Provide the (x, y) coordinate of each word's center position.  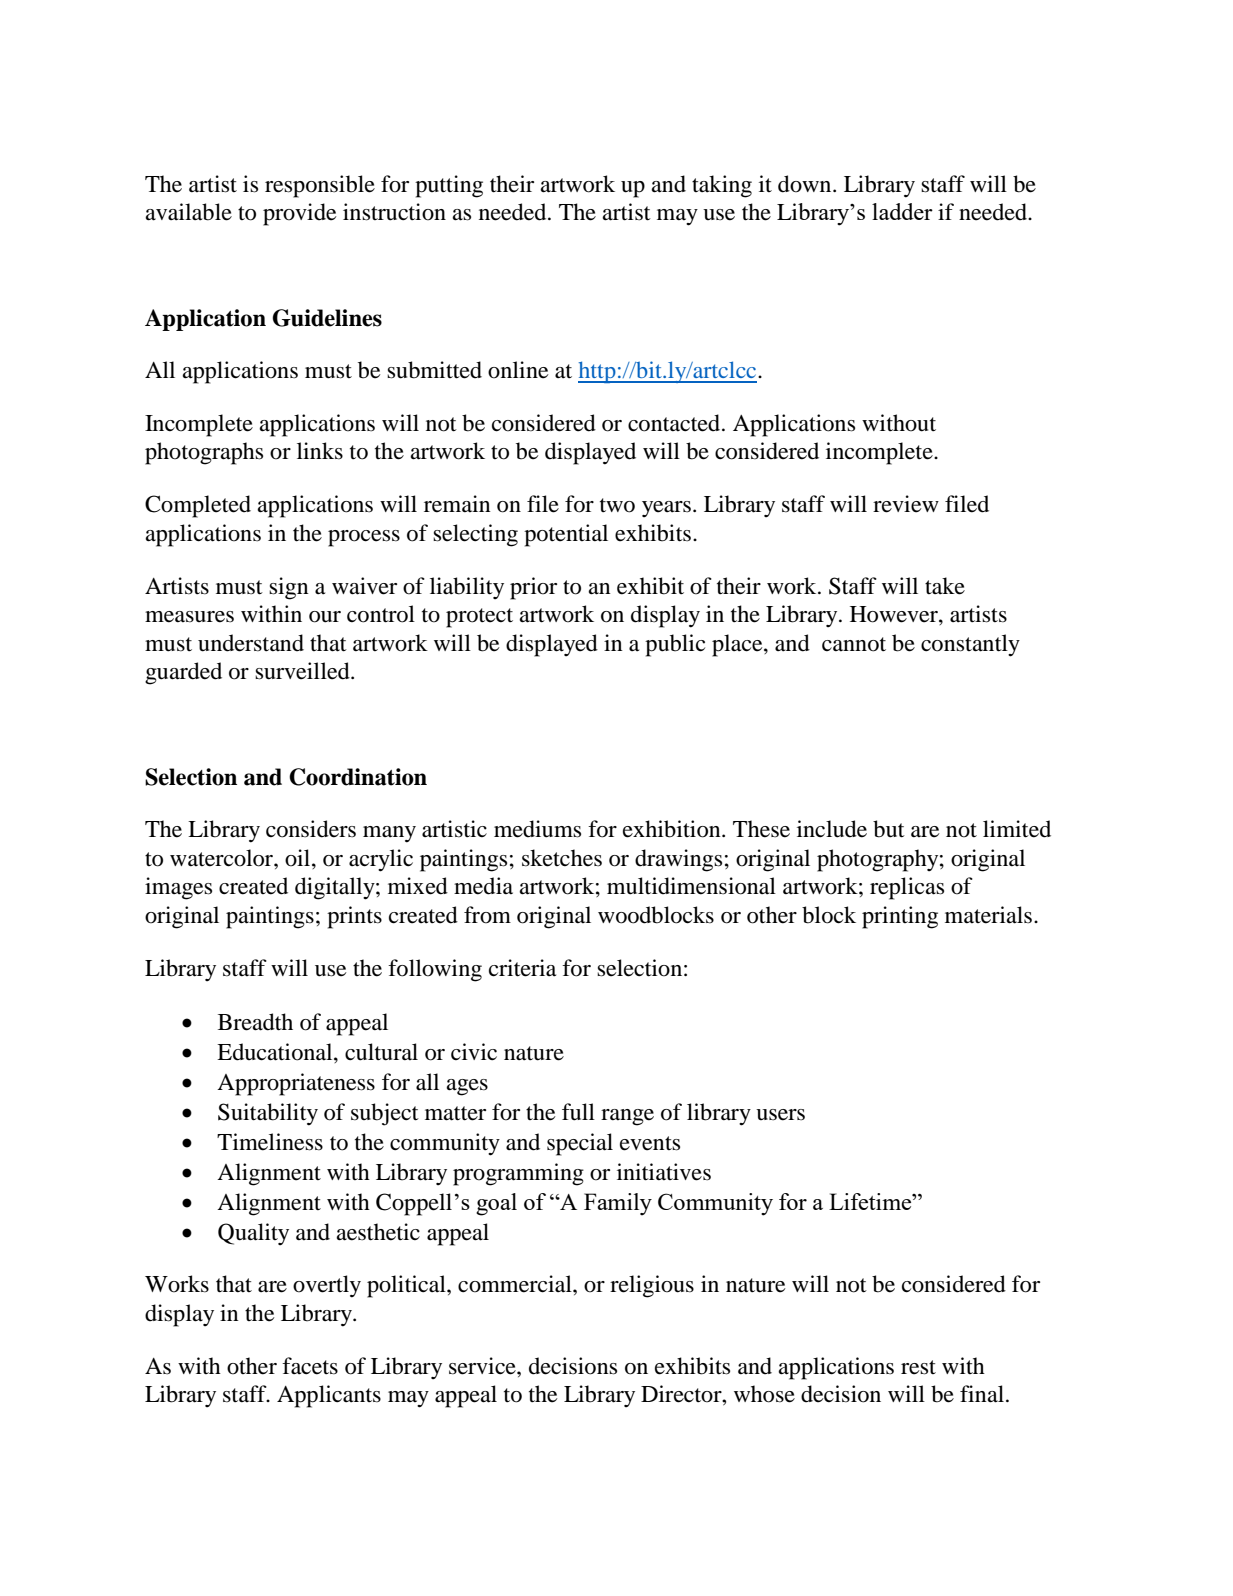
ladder (902, 211)
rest (918, 1367)
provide (299, 214)
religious (652, 1286)
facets (310, 1366)
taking (722, 186)
